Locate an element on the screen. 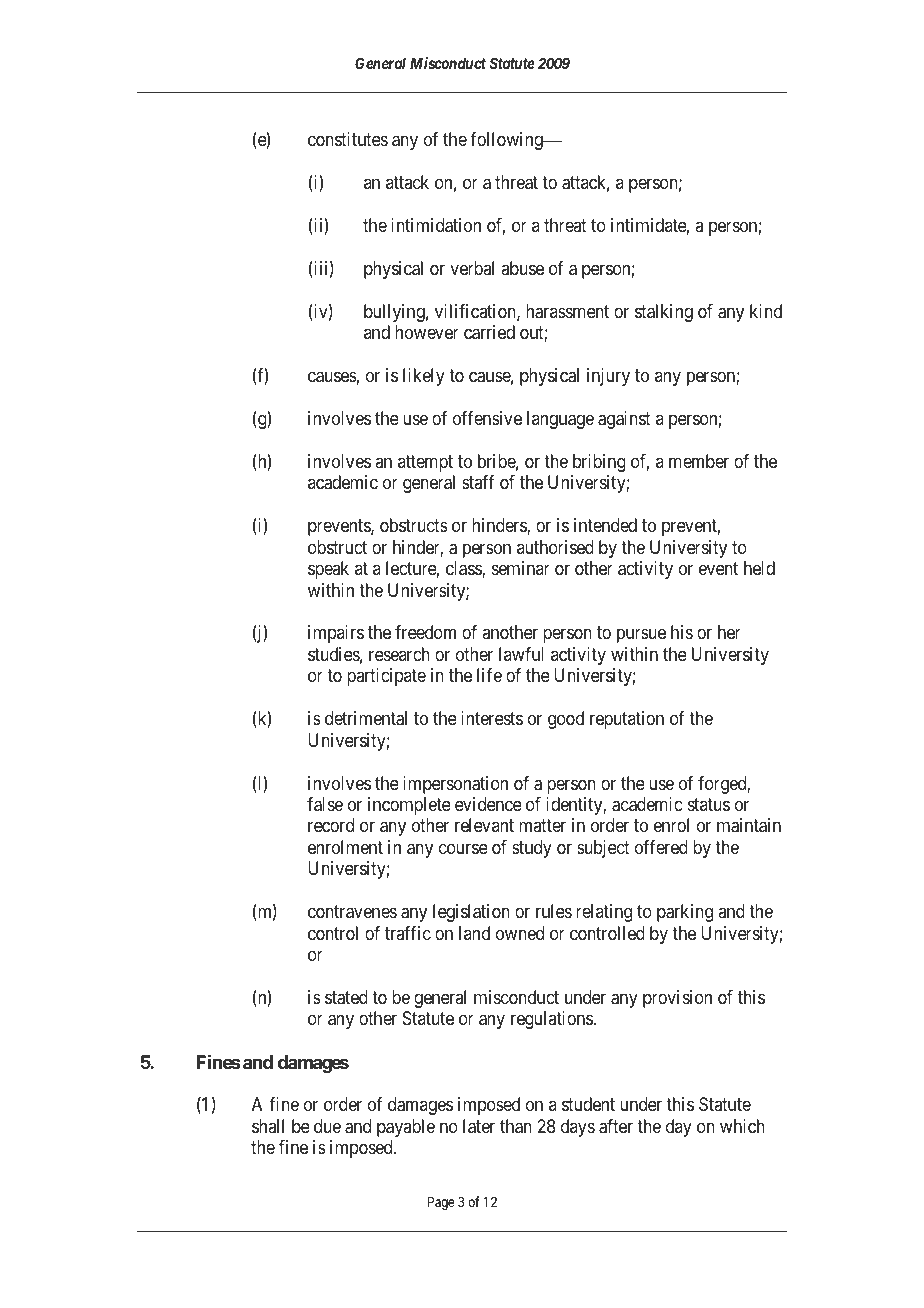  which is located at coordinates (742, 1126).
